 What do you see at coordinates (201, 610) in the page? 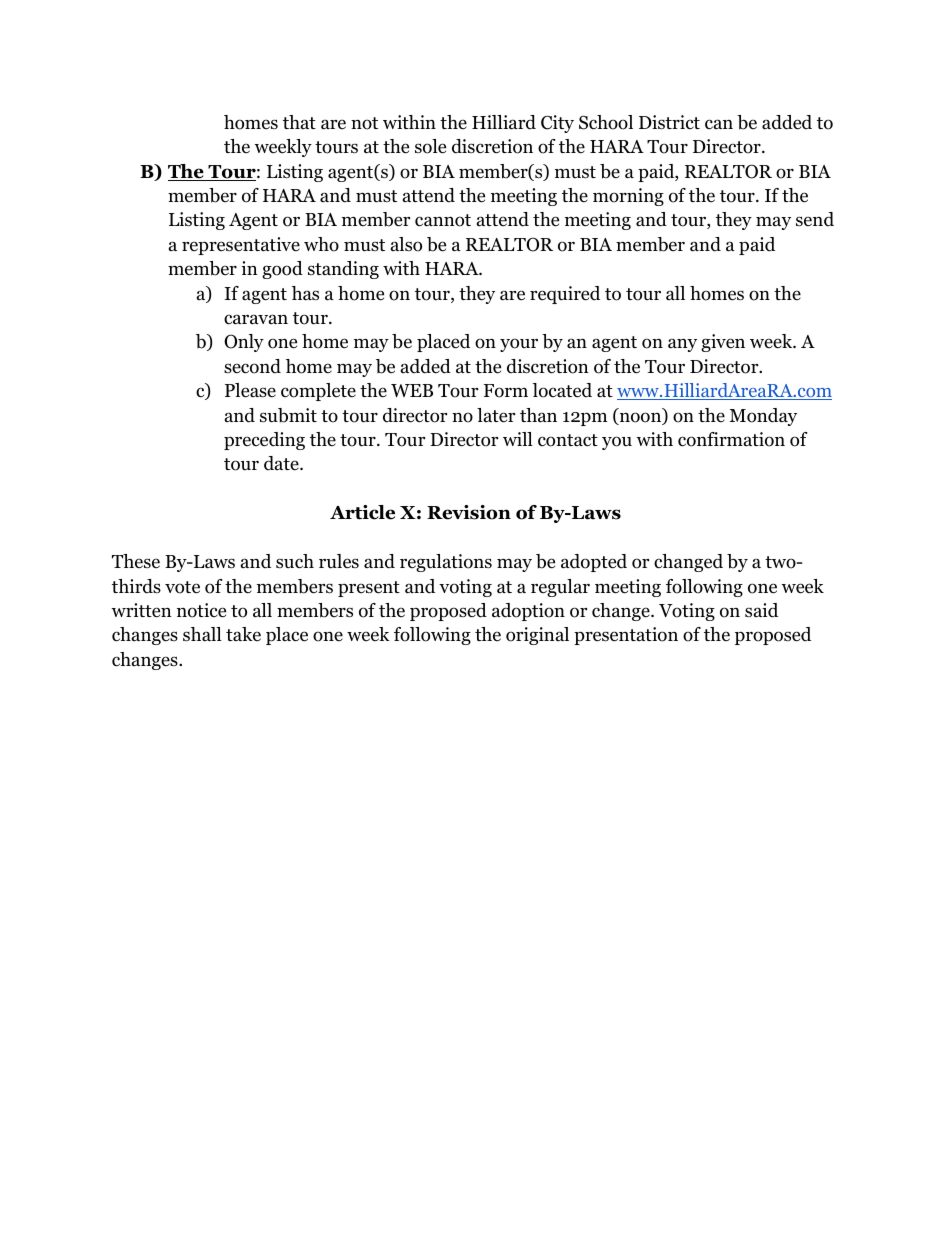
I see `notice` at bounding box center [201, 610].
